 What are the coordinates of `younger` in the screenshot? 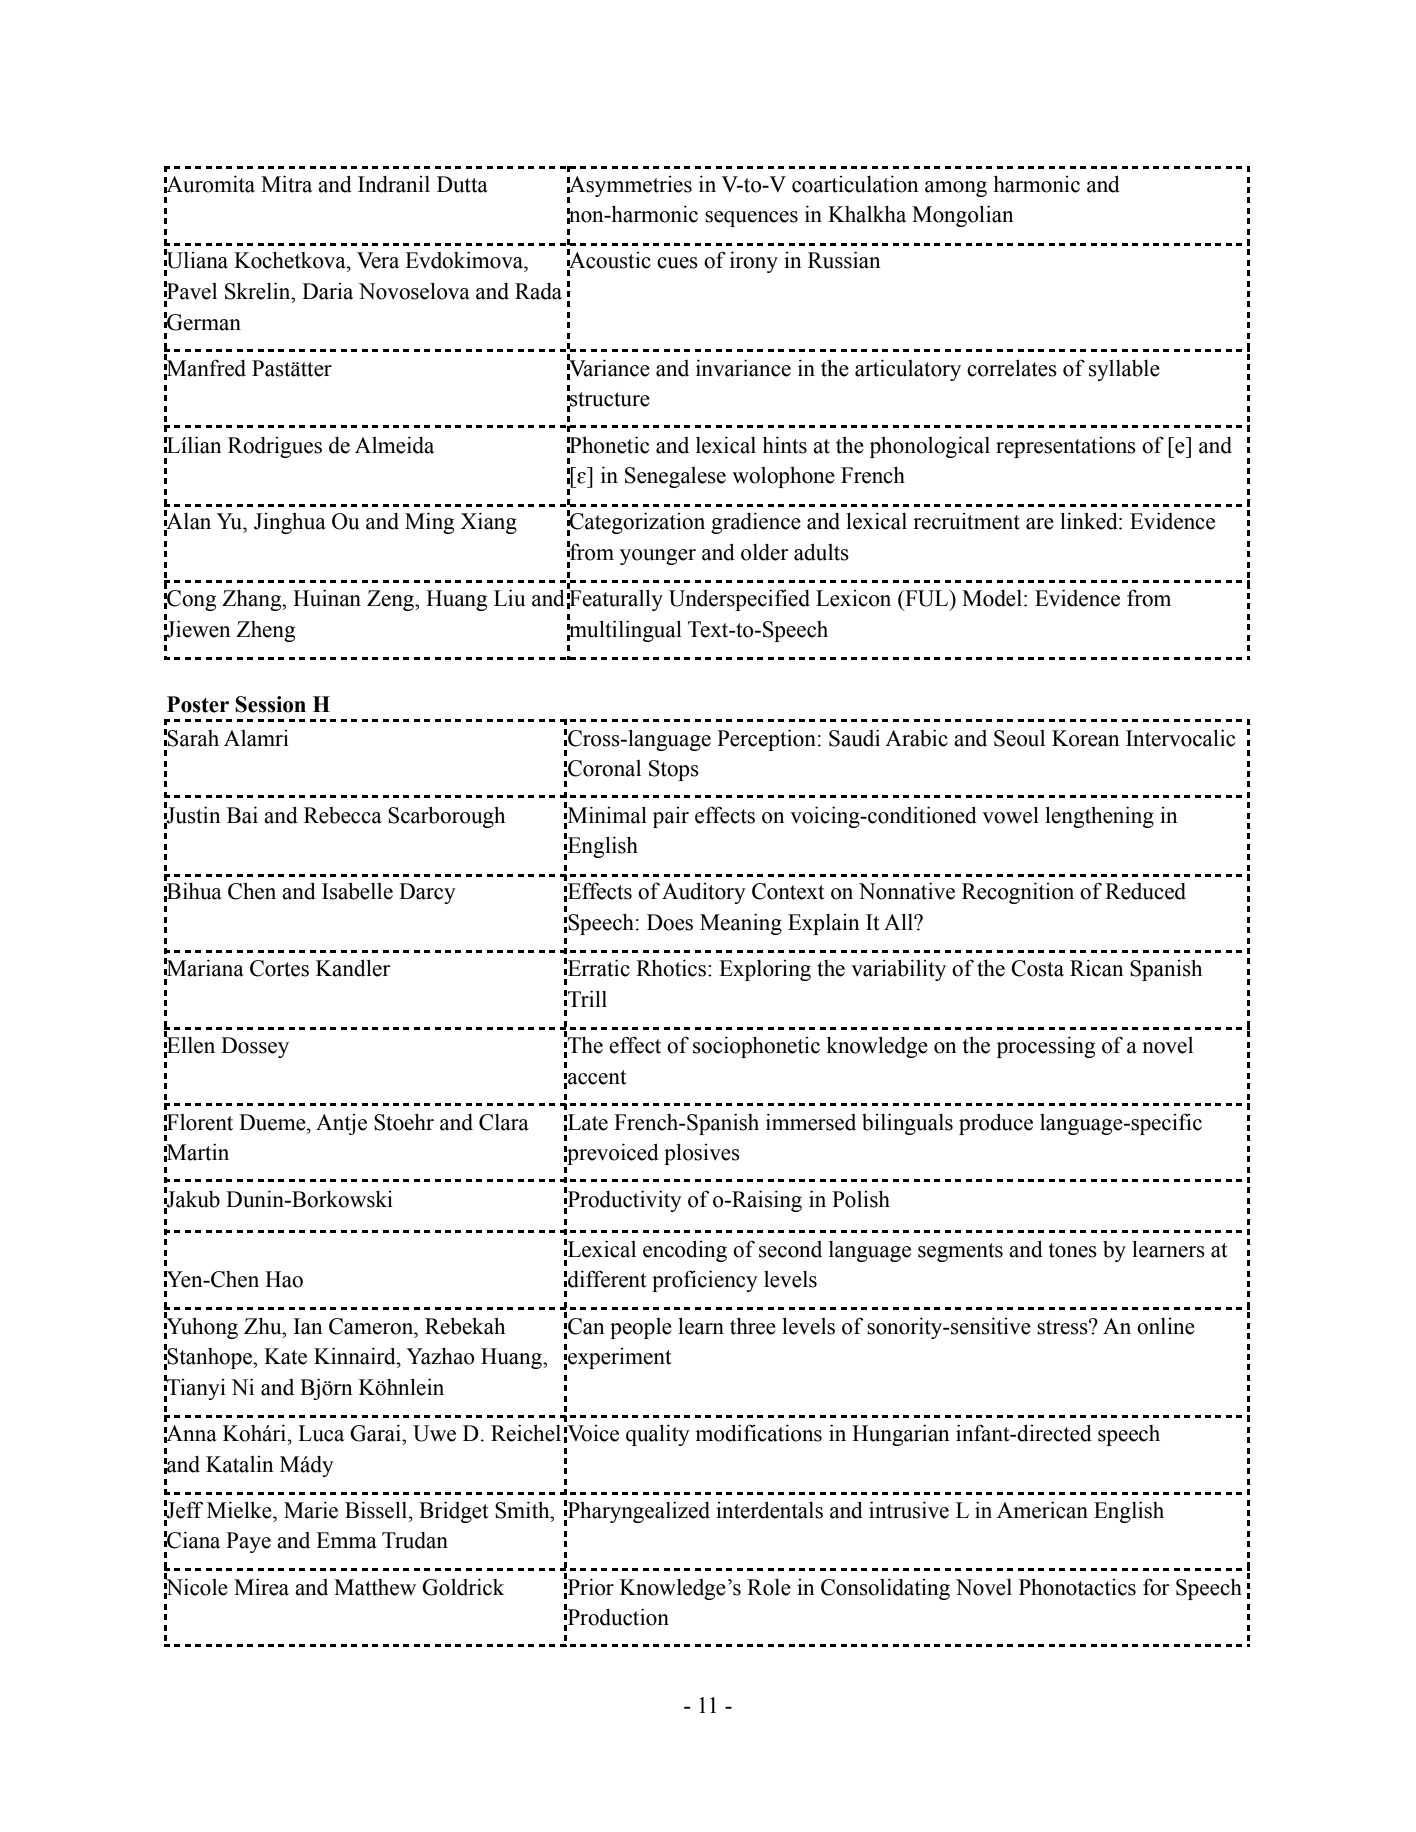 It's located at (658, 557).
